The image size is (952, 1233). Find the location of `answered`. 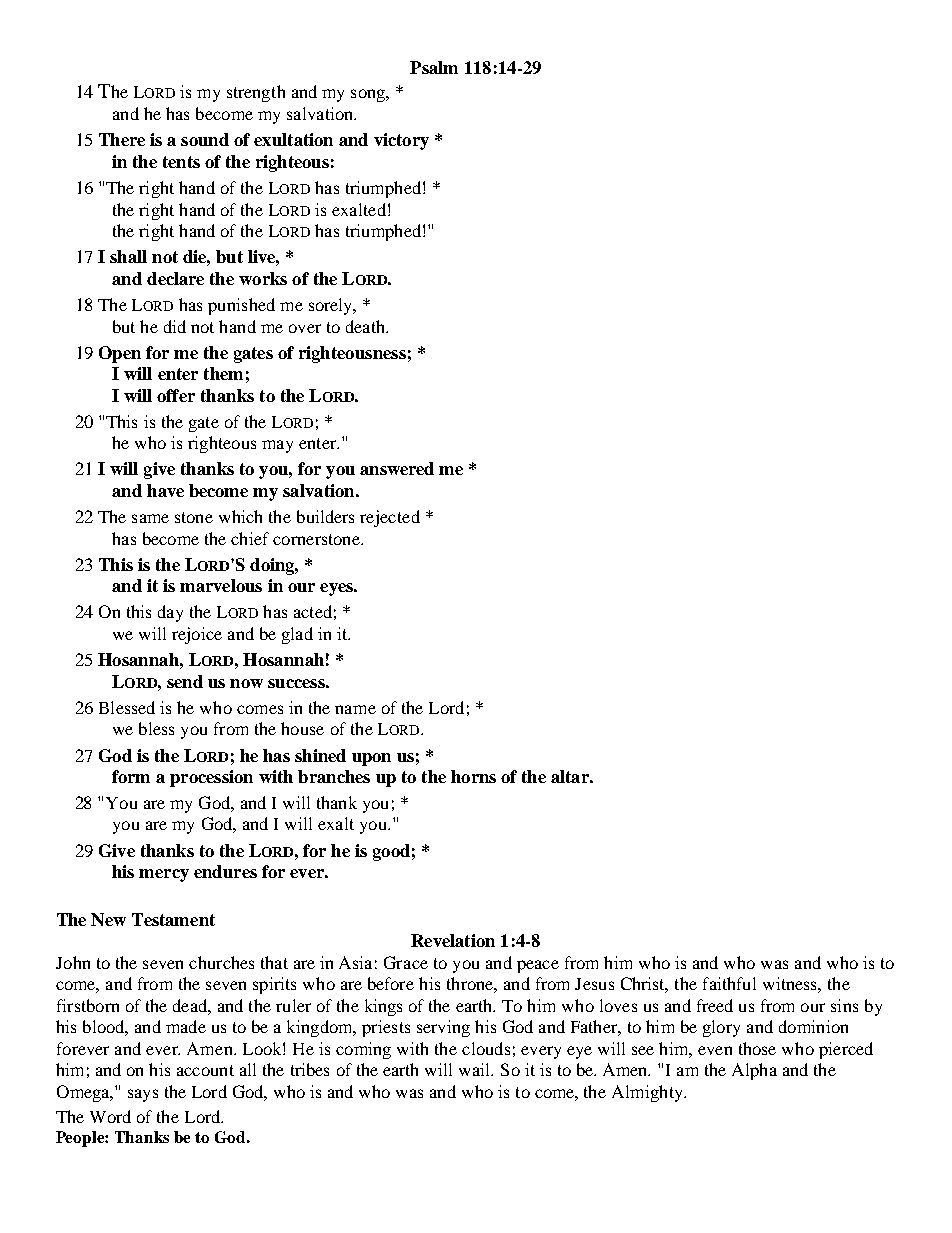

answered is located at coordinates (397, 468).
